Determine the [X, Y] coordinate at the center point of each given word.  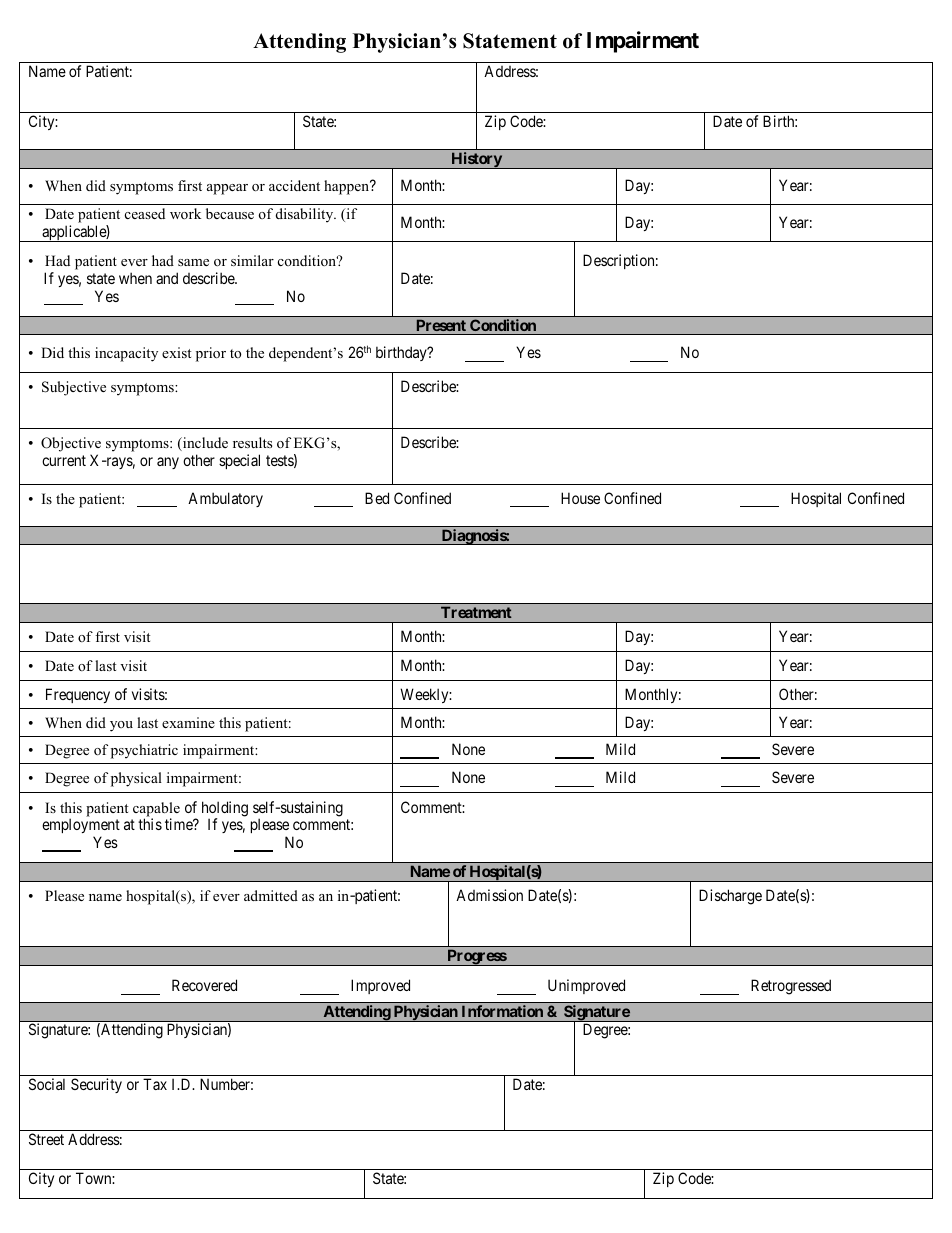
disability [306, 215]
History [476, 160]
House [580, 498]
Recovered [204, 985]
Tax [155, 1084]
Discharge [730, 897]
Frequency [78, 695]
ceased [145, 213]
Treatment [476, 612]
